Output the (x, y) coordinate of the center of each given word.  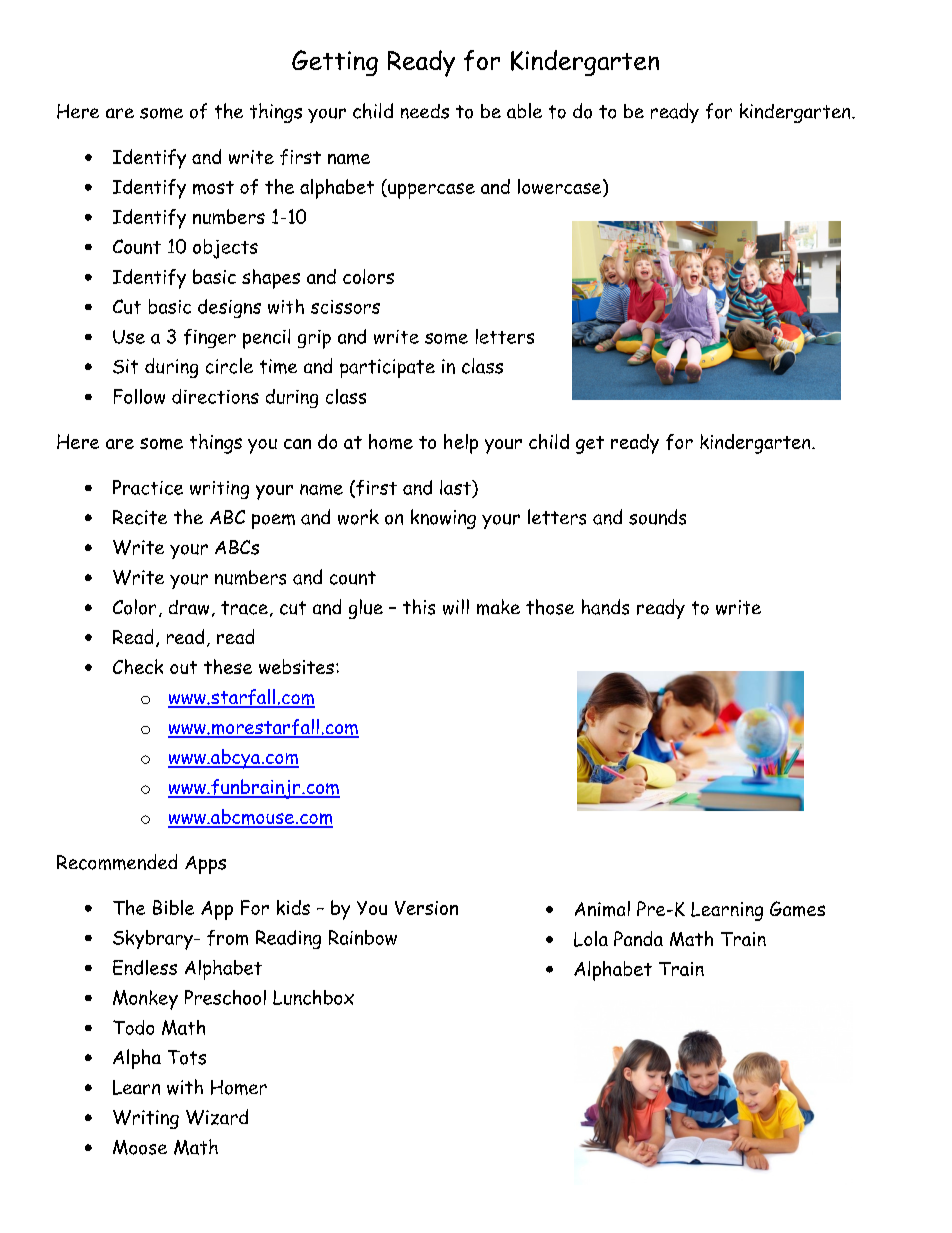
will (456, 607)
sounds (657, 517)
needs (425, 111)
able (524, 111)
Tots (187, 1057)
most (213, 188)
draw (189, 607)
